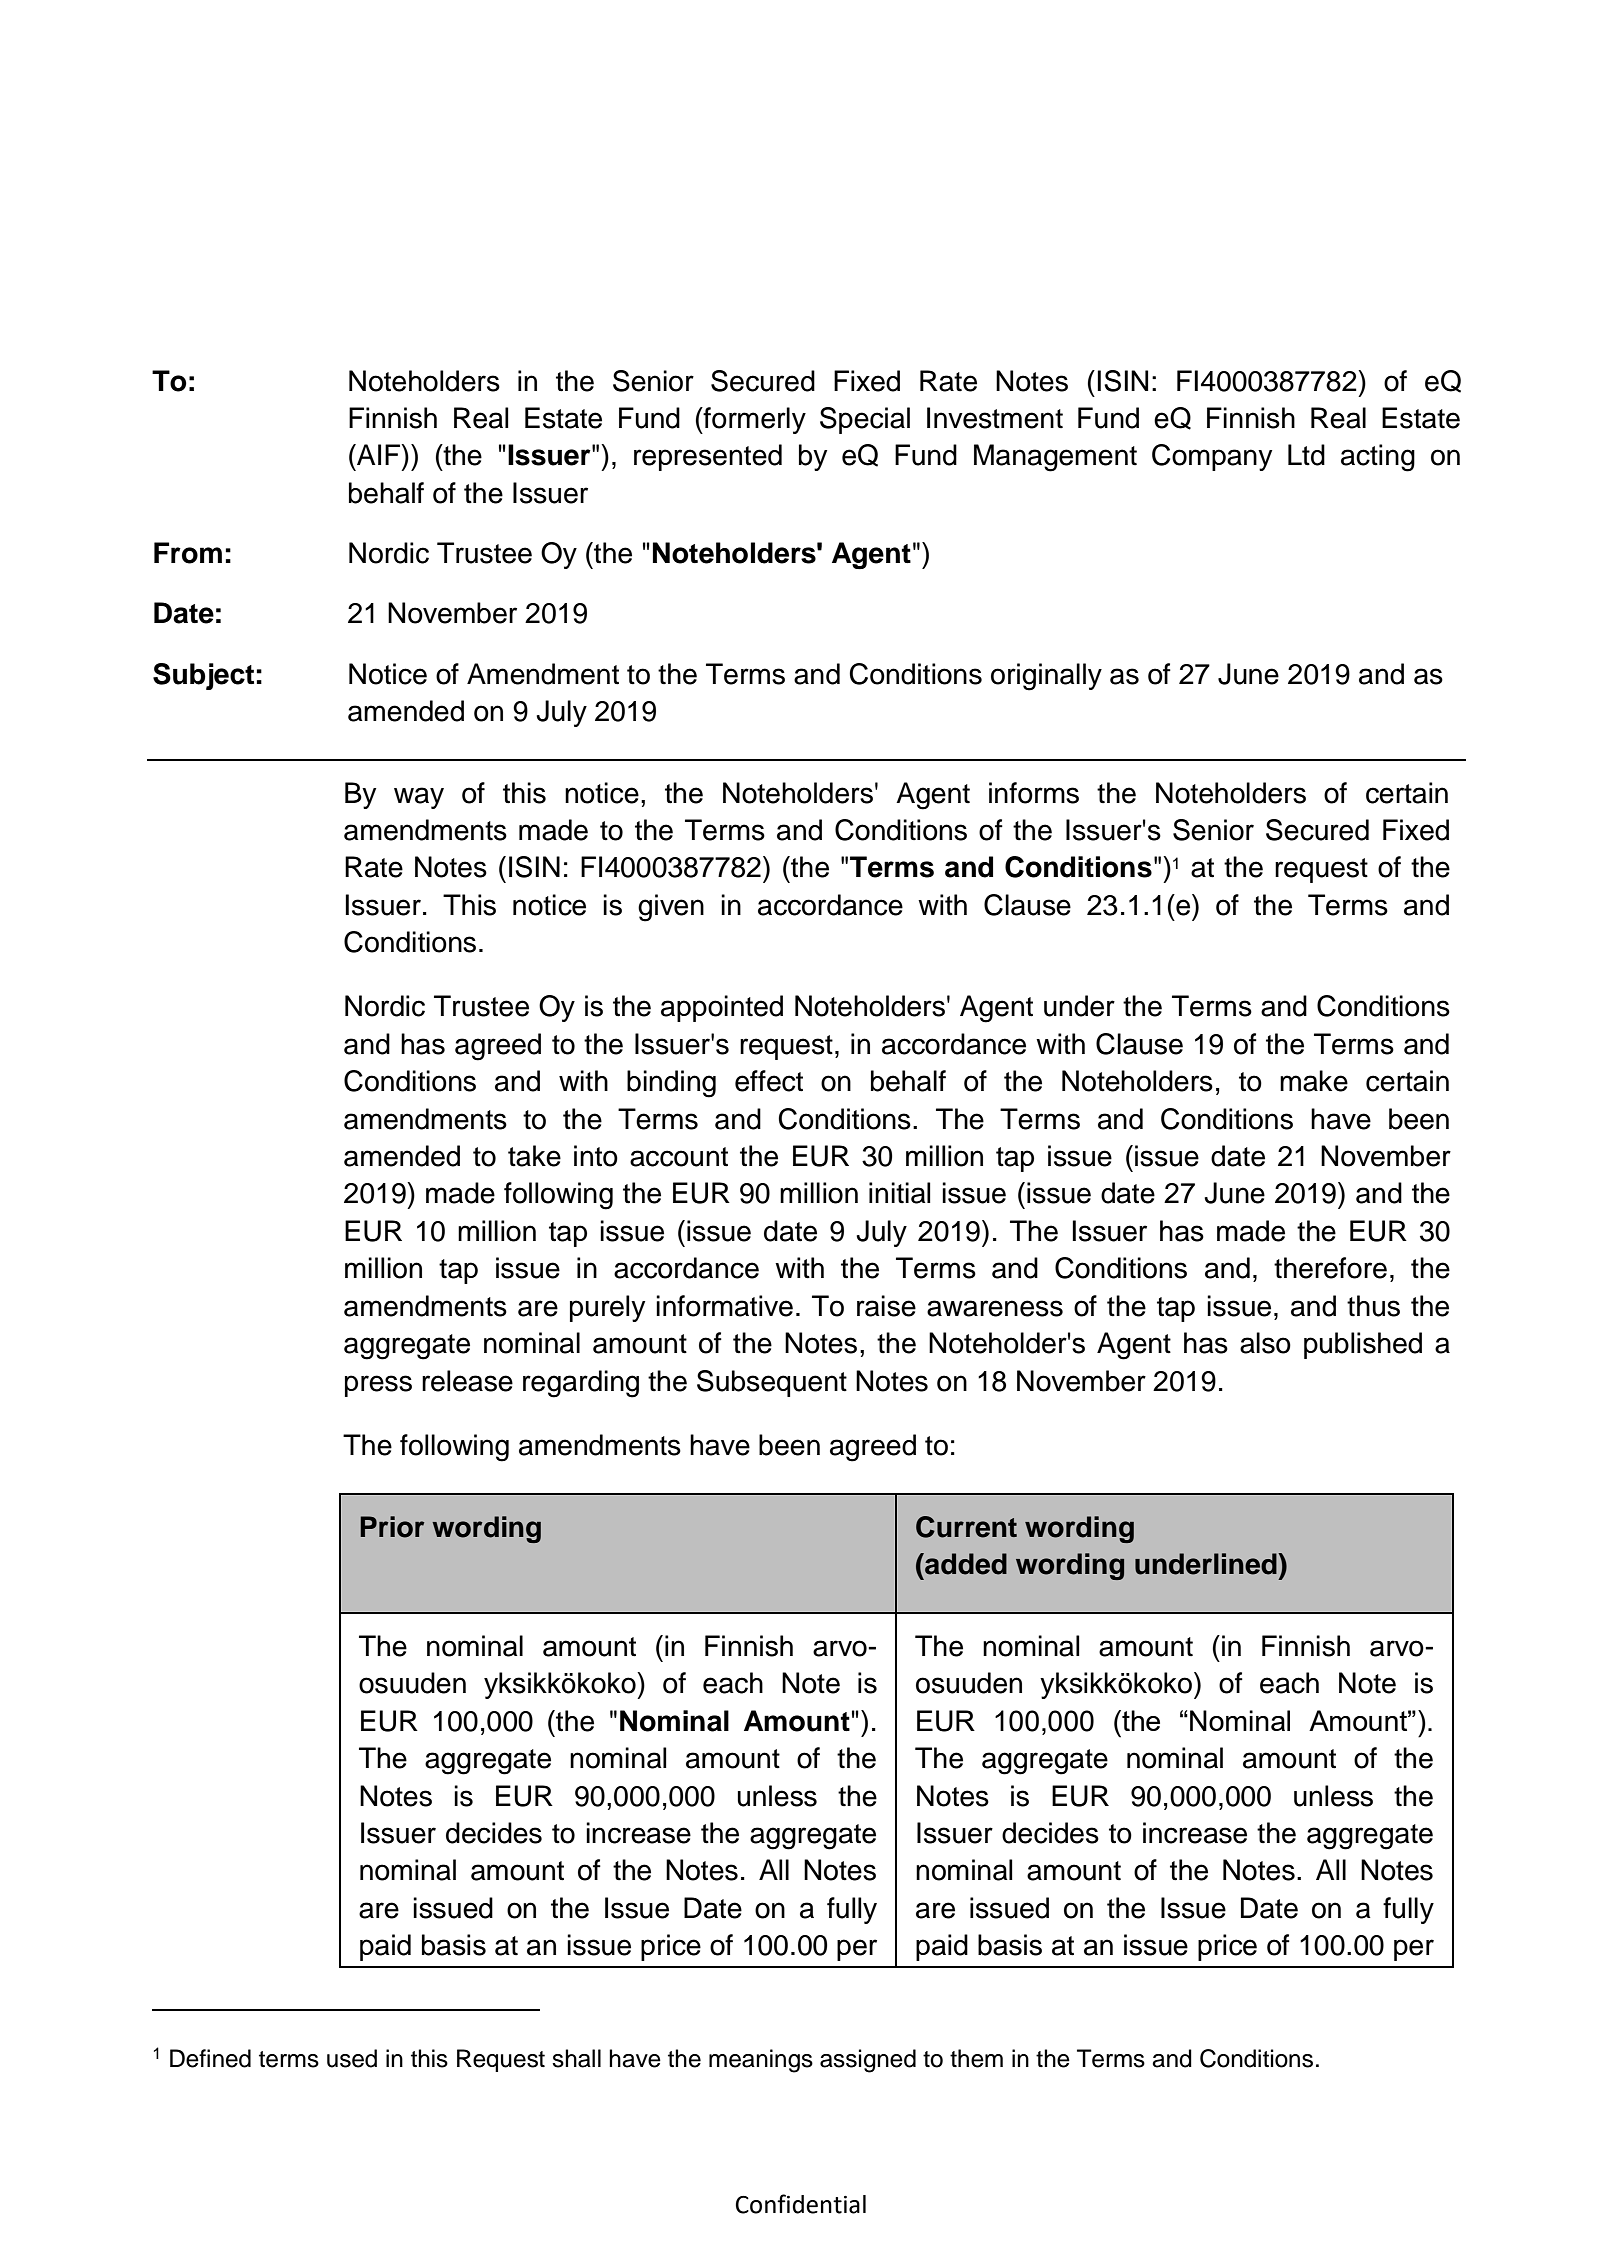 The image size is (1603, 2267). What do you see at coordinates (1034, 793) in the screenshot?
I see `informs` at bounding box center [1034, 793].
